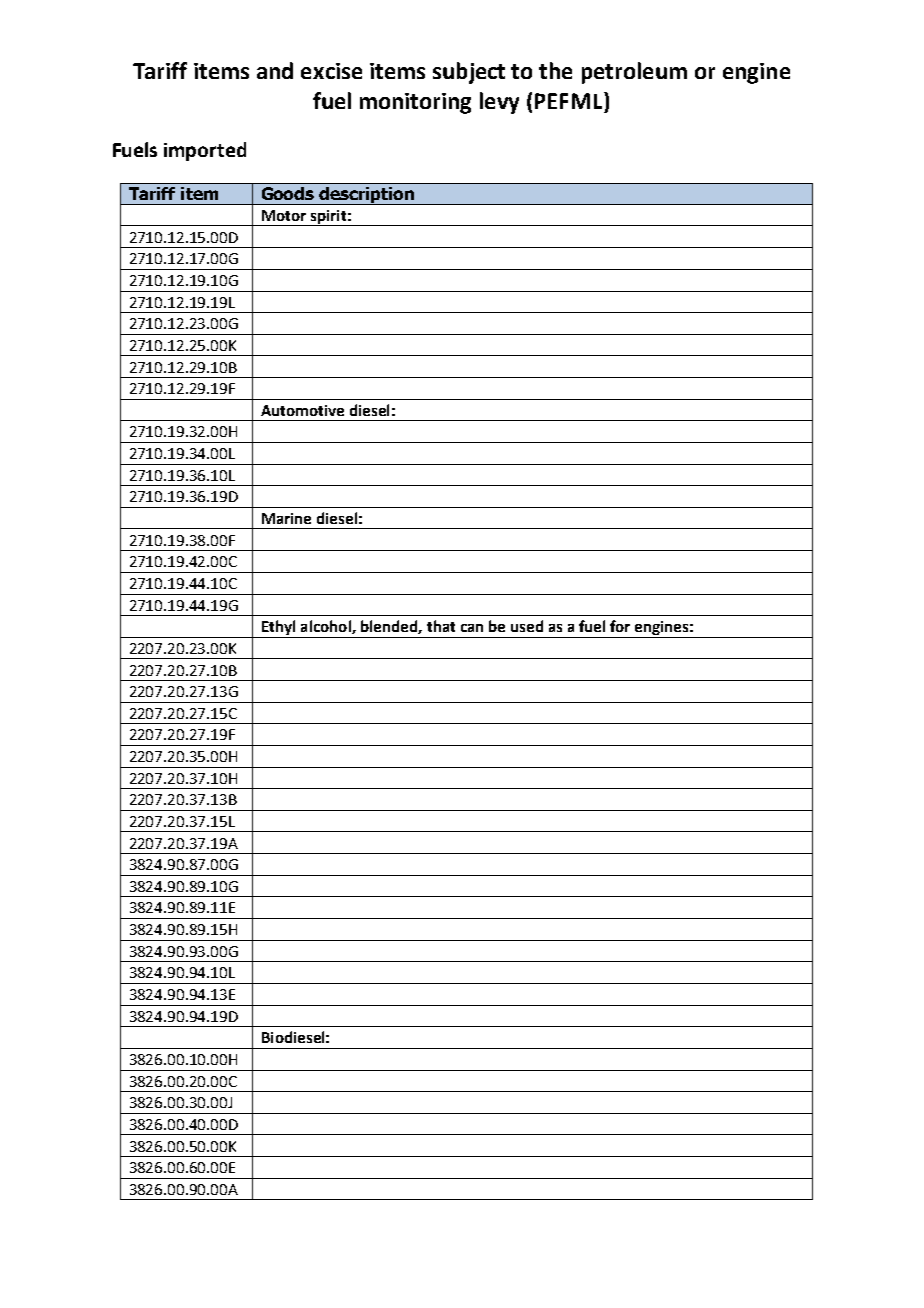 The image size is (924, 1308). Describe the element at coordinates (555, 70) in the screenshot. I see `the` at that location.
